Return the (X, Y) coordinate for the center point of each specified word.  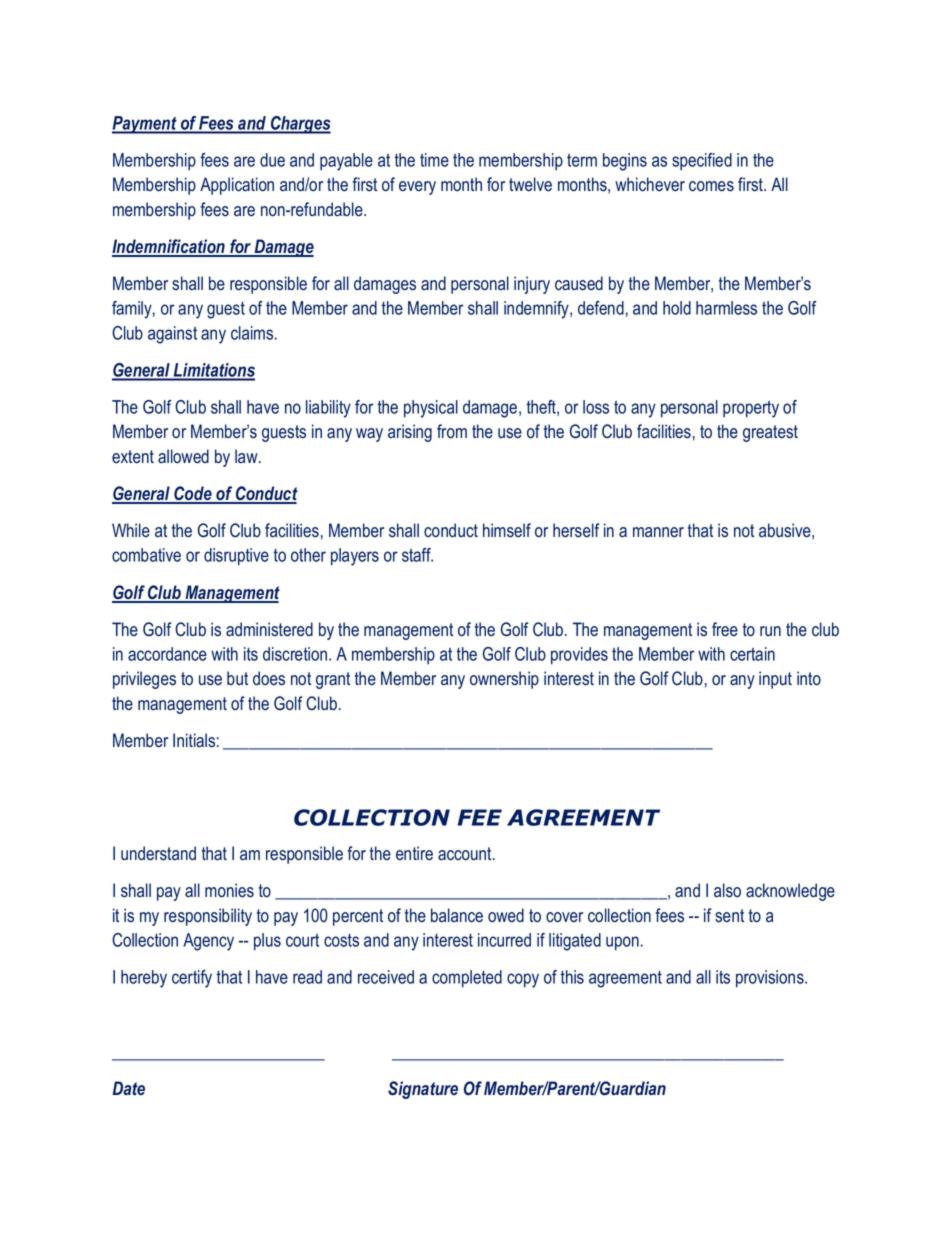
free (725, 629)
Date (128, 1088)
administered (269, 629)
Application (237, 186)
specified (702, 161)
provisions (771, 979)
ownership (504, 680)
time (434, 160)
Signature (423, 1090)
